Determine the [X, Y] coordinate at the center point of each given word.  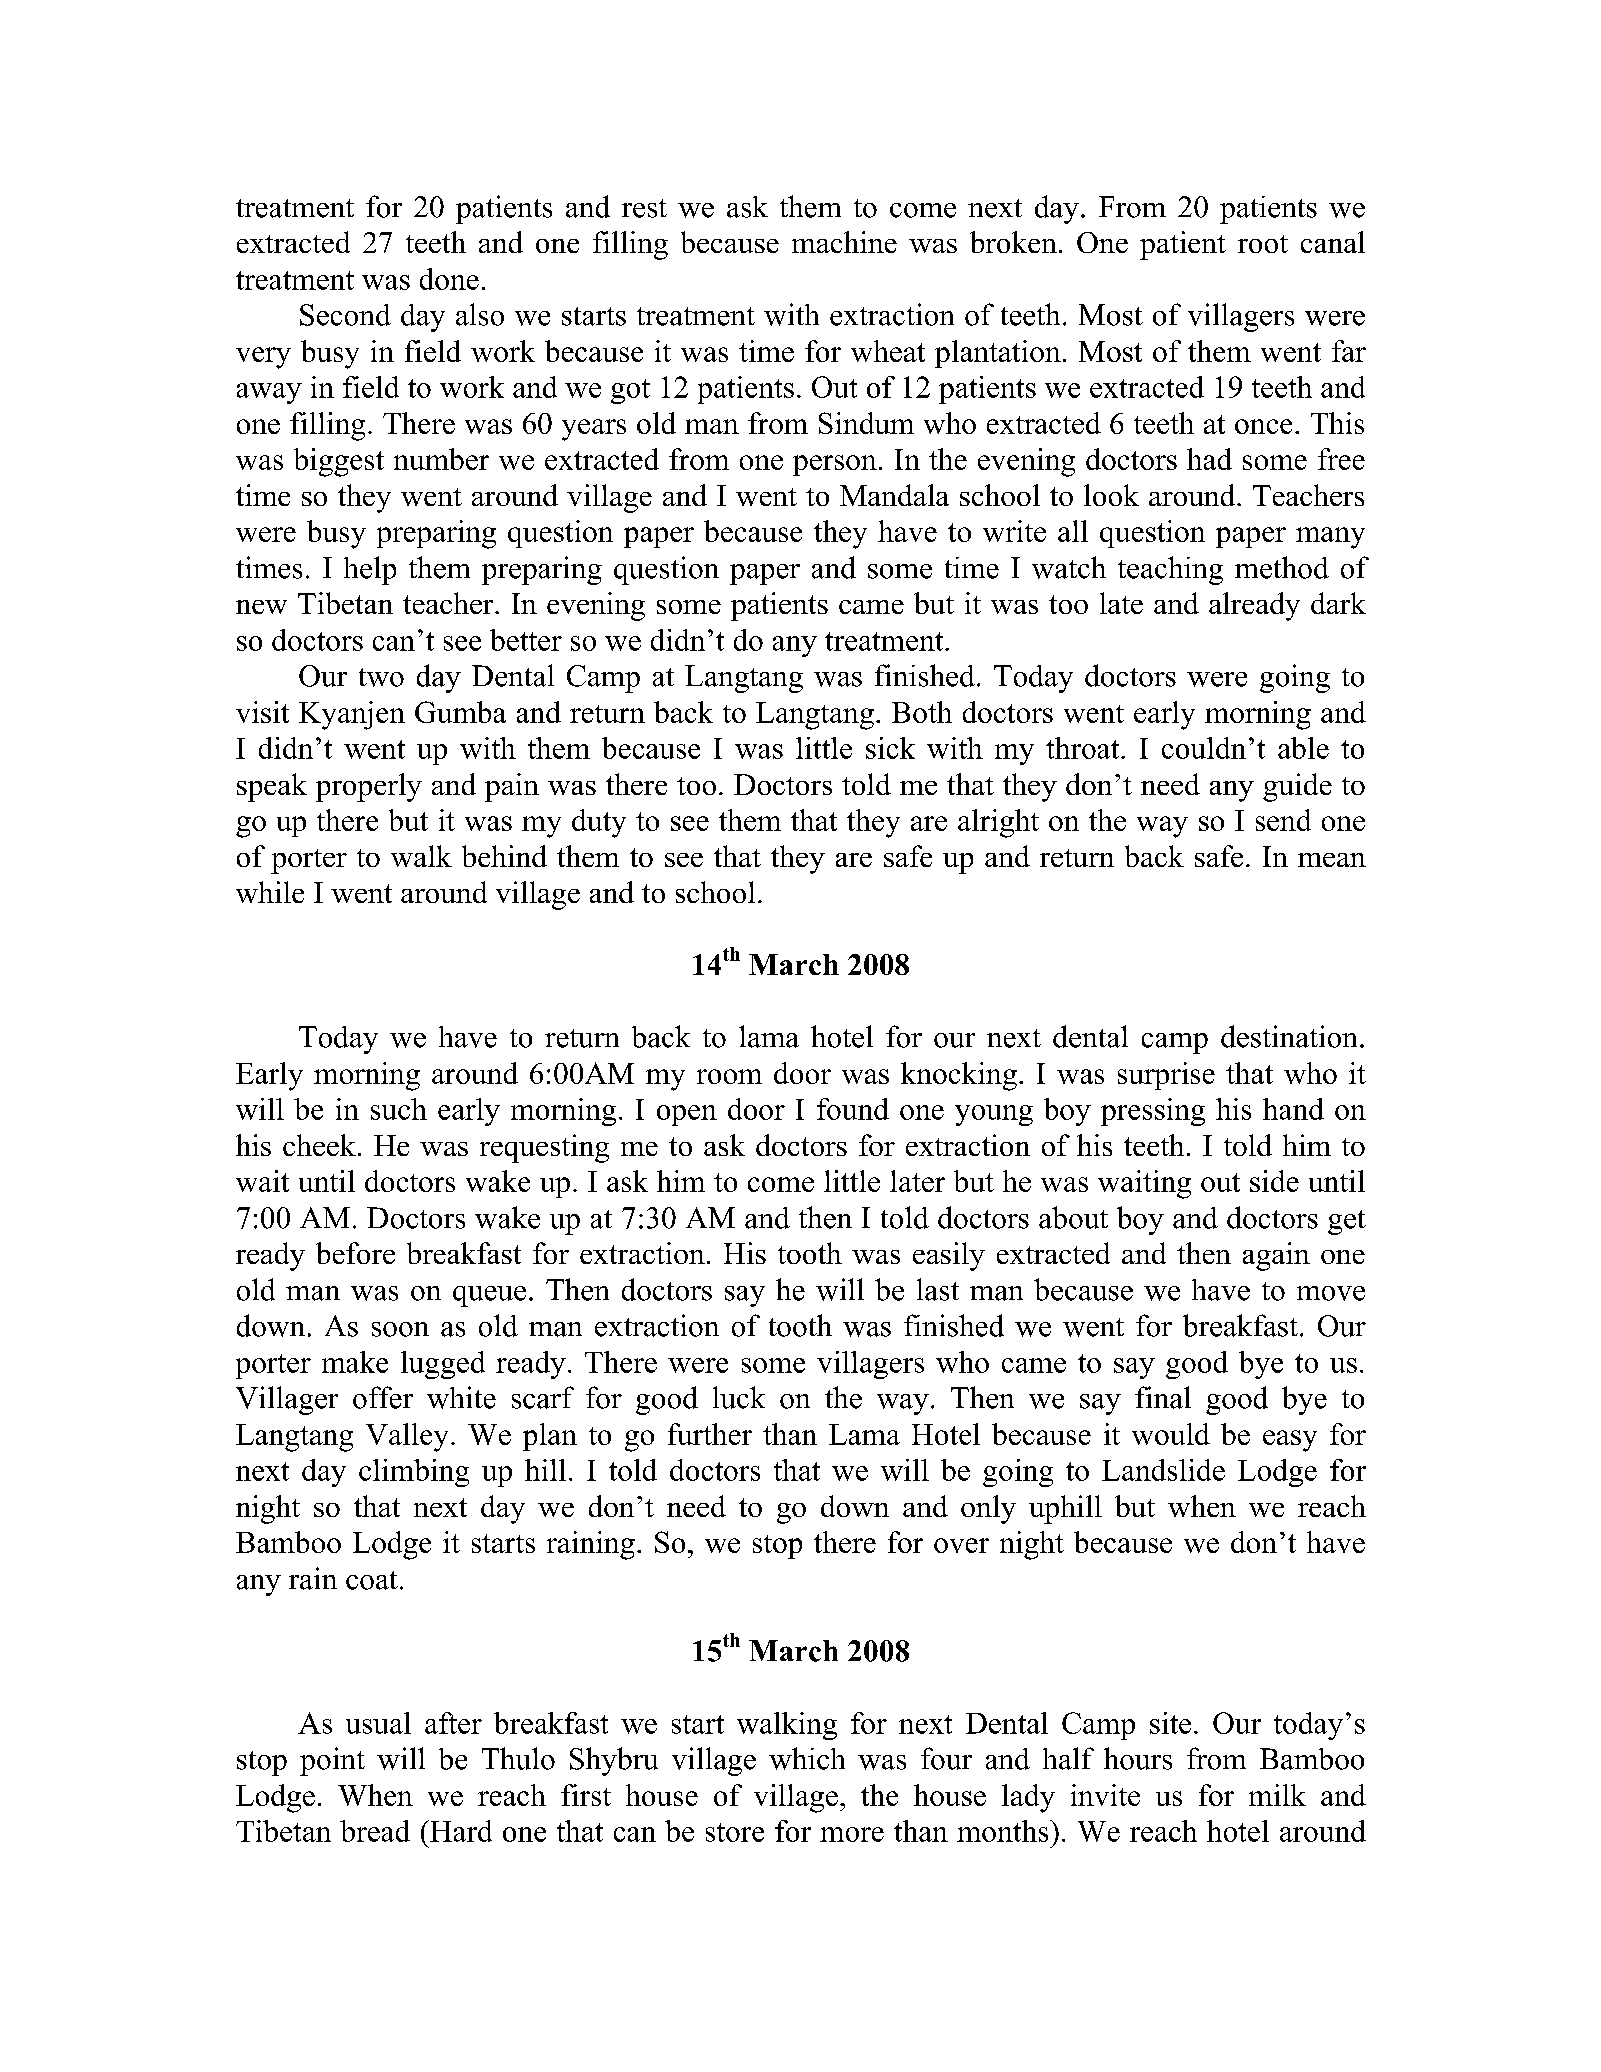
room [729, 1076]
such [399, 1109]
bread [375, 1831]
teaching [1170, 570]
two [381, 677]
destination [1289, 1036]
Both [922, 712]
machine [844, 242]
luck [739, 1397]
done [449, 279]
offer [383, 1397]
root [1263, 244]
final [1163, 1397]
